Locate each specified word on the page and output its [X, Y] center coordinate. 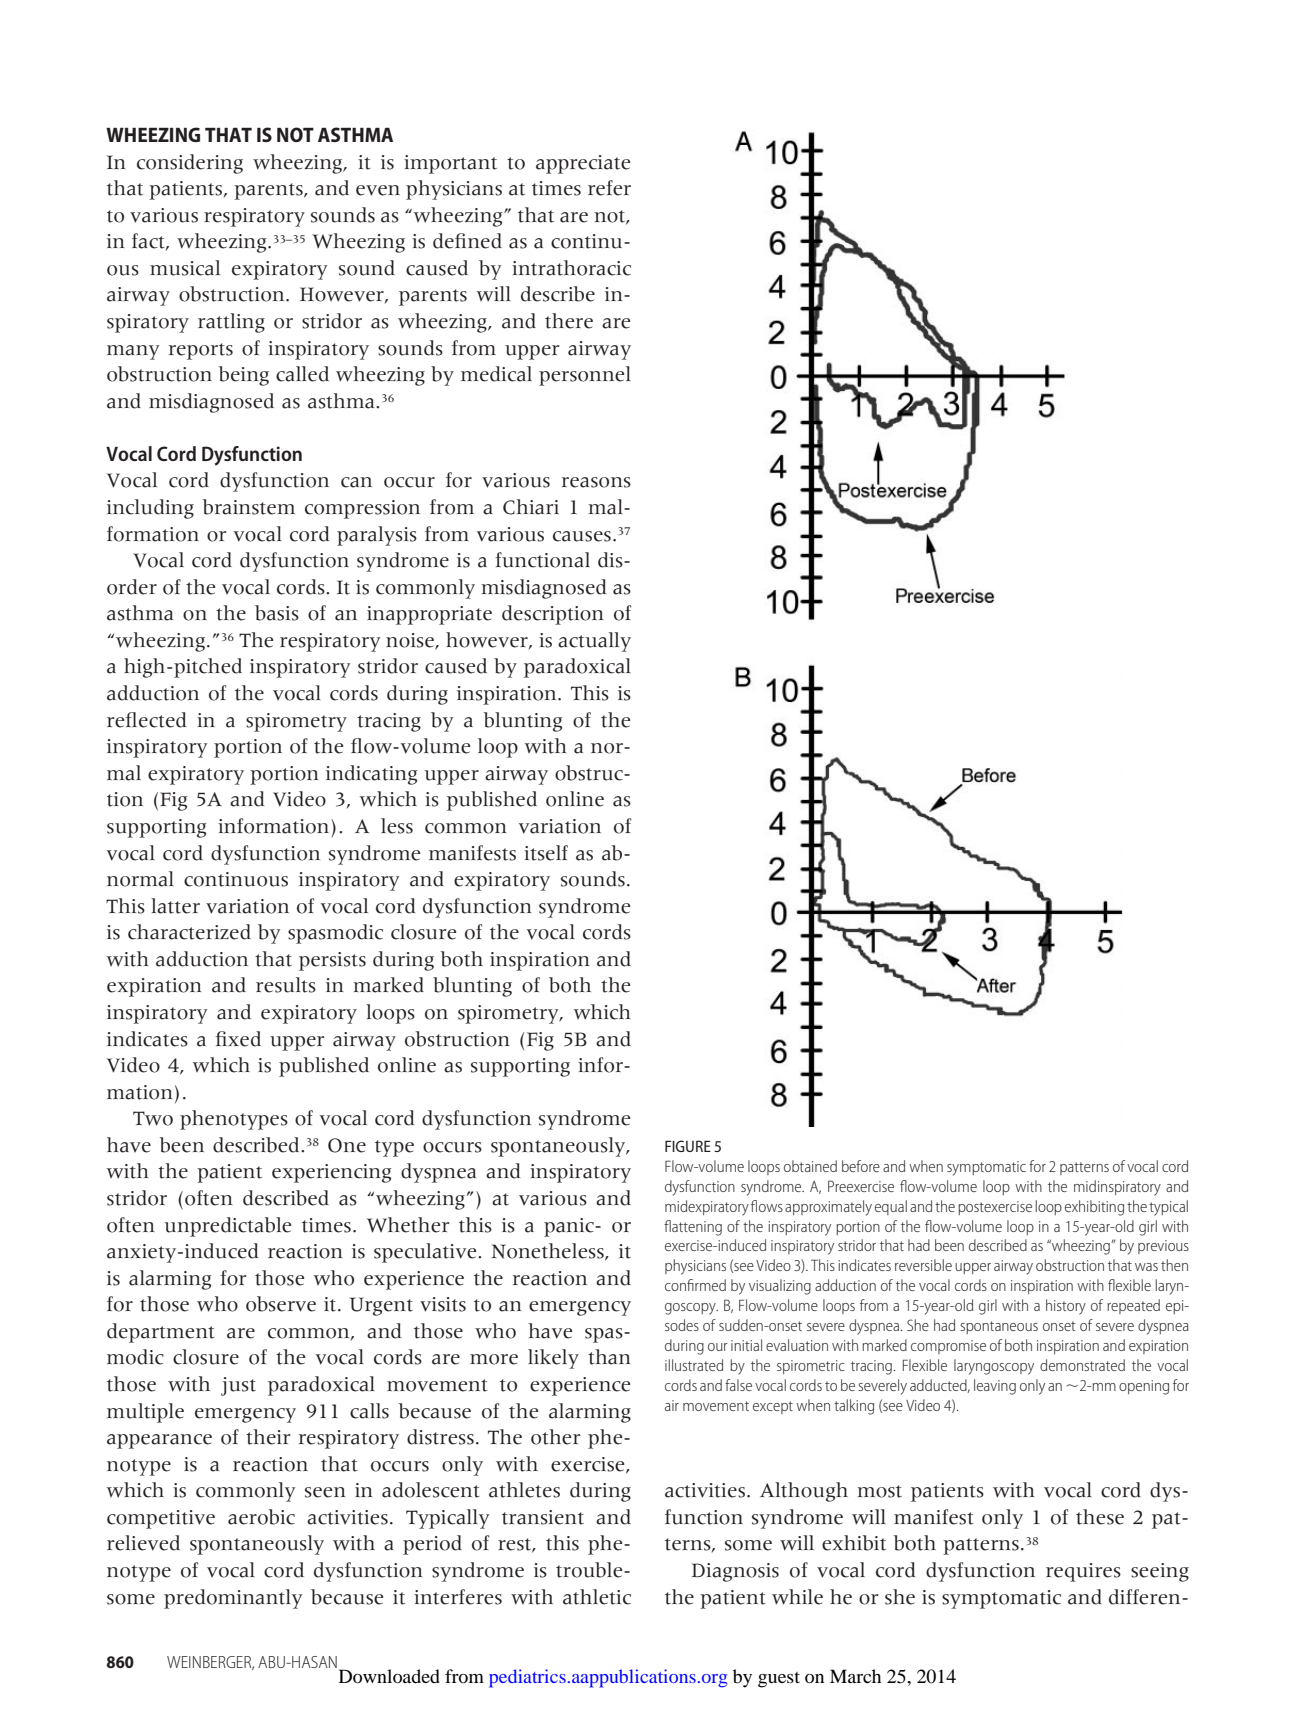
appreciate [583, 164]
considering [190, 164]
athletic [597, 1597]
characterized [189, 932]
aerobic [261, 1517]
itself [546, 853]
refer [609, 188]
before [861, 1166]
